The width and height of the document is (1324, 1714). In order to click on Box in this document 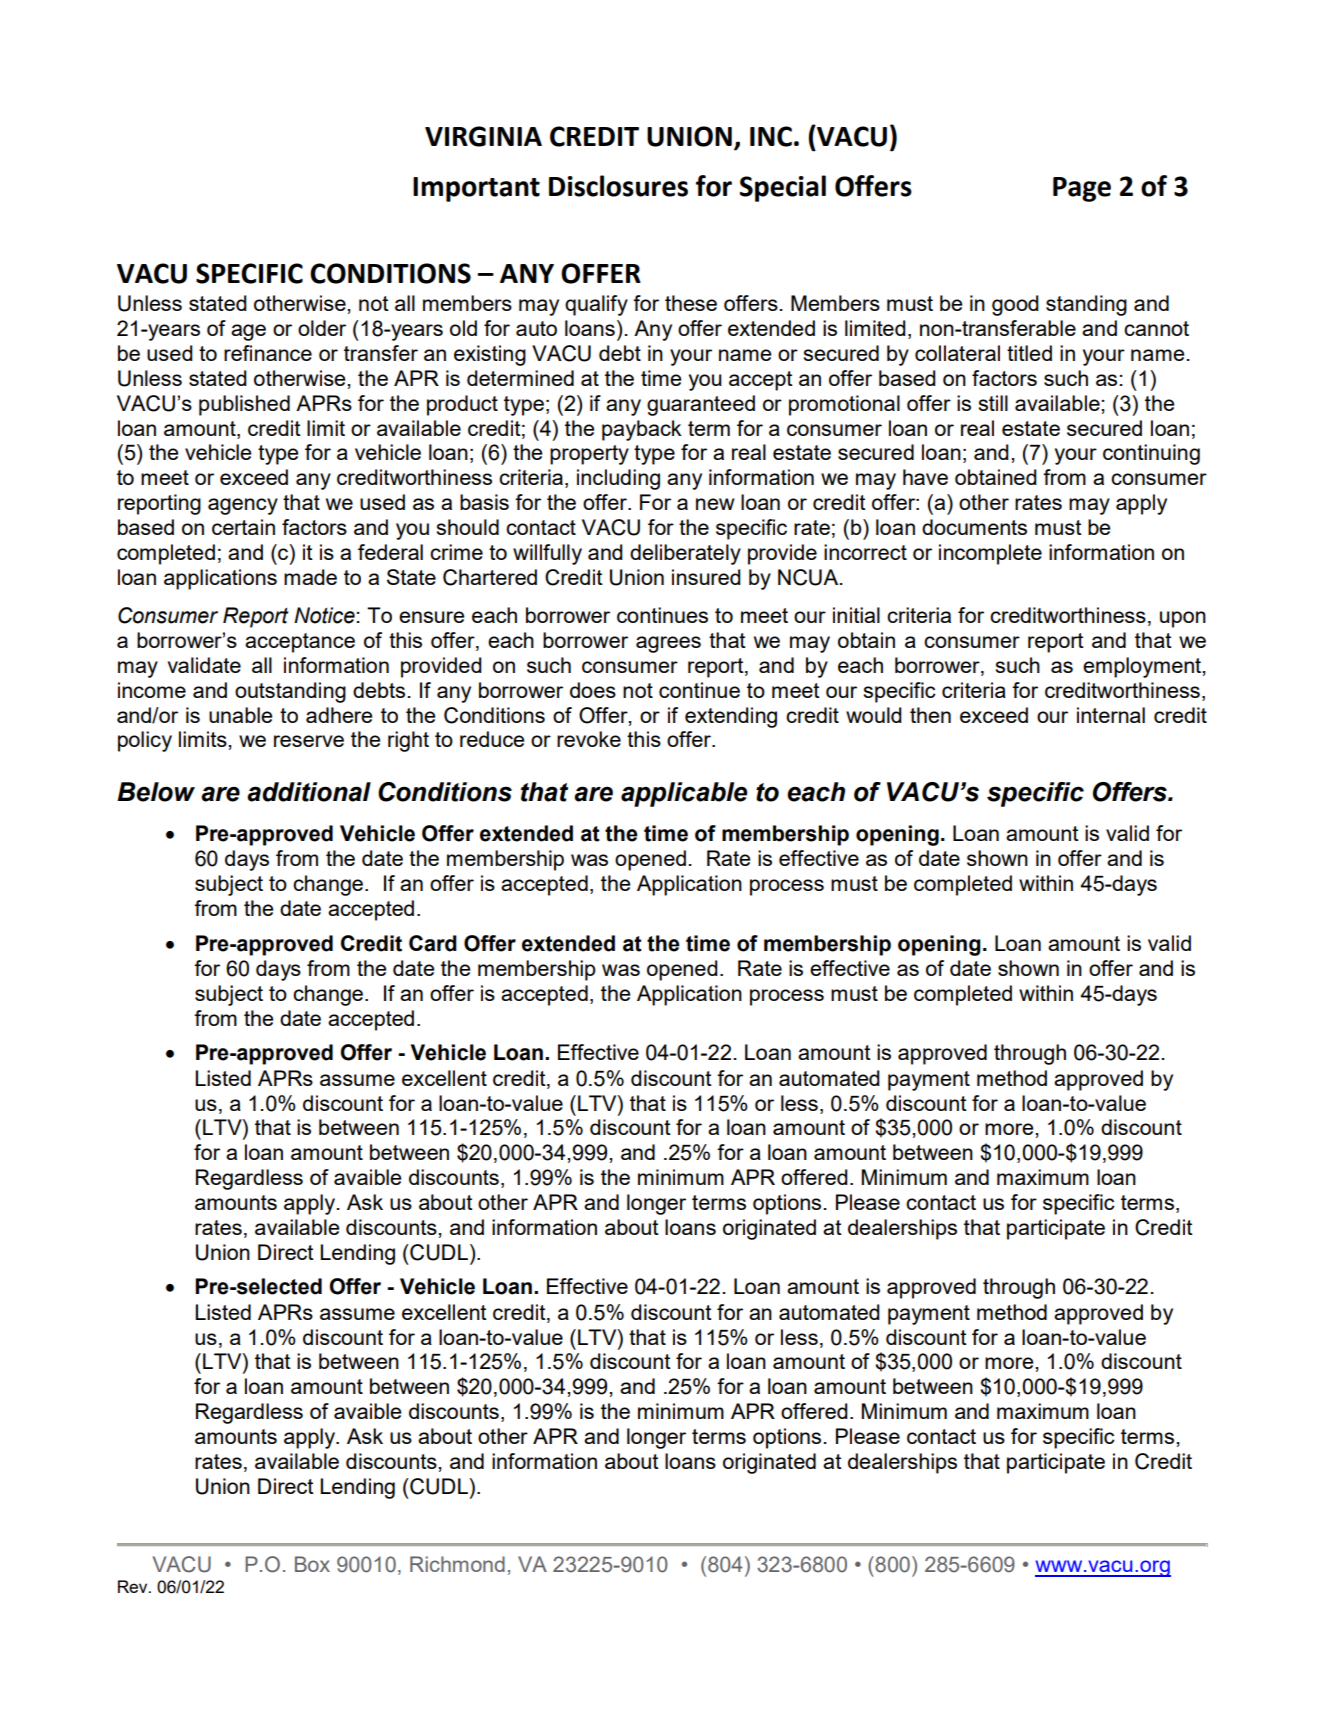, I will do `click(312, 1564)`.
